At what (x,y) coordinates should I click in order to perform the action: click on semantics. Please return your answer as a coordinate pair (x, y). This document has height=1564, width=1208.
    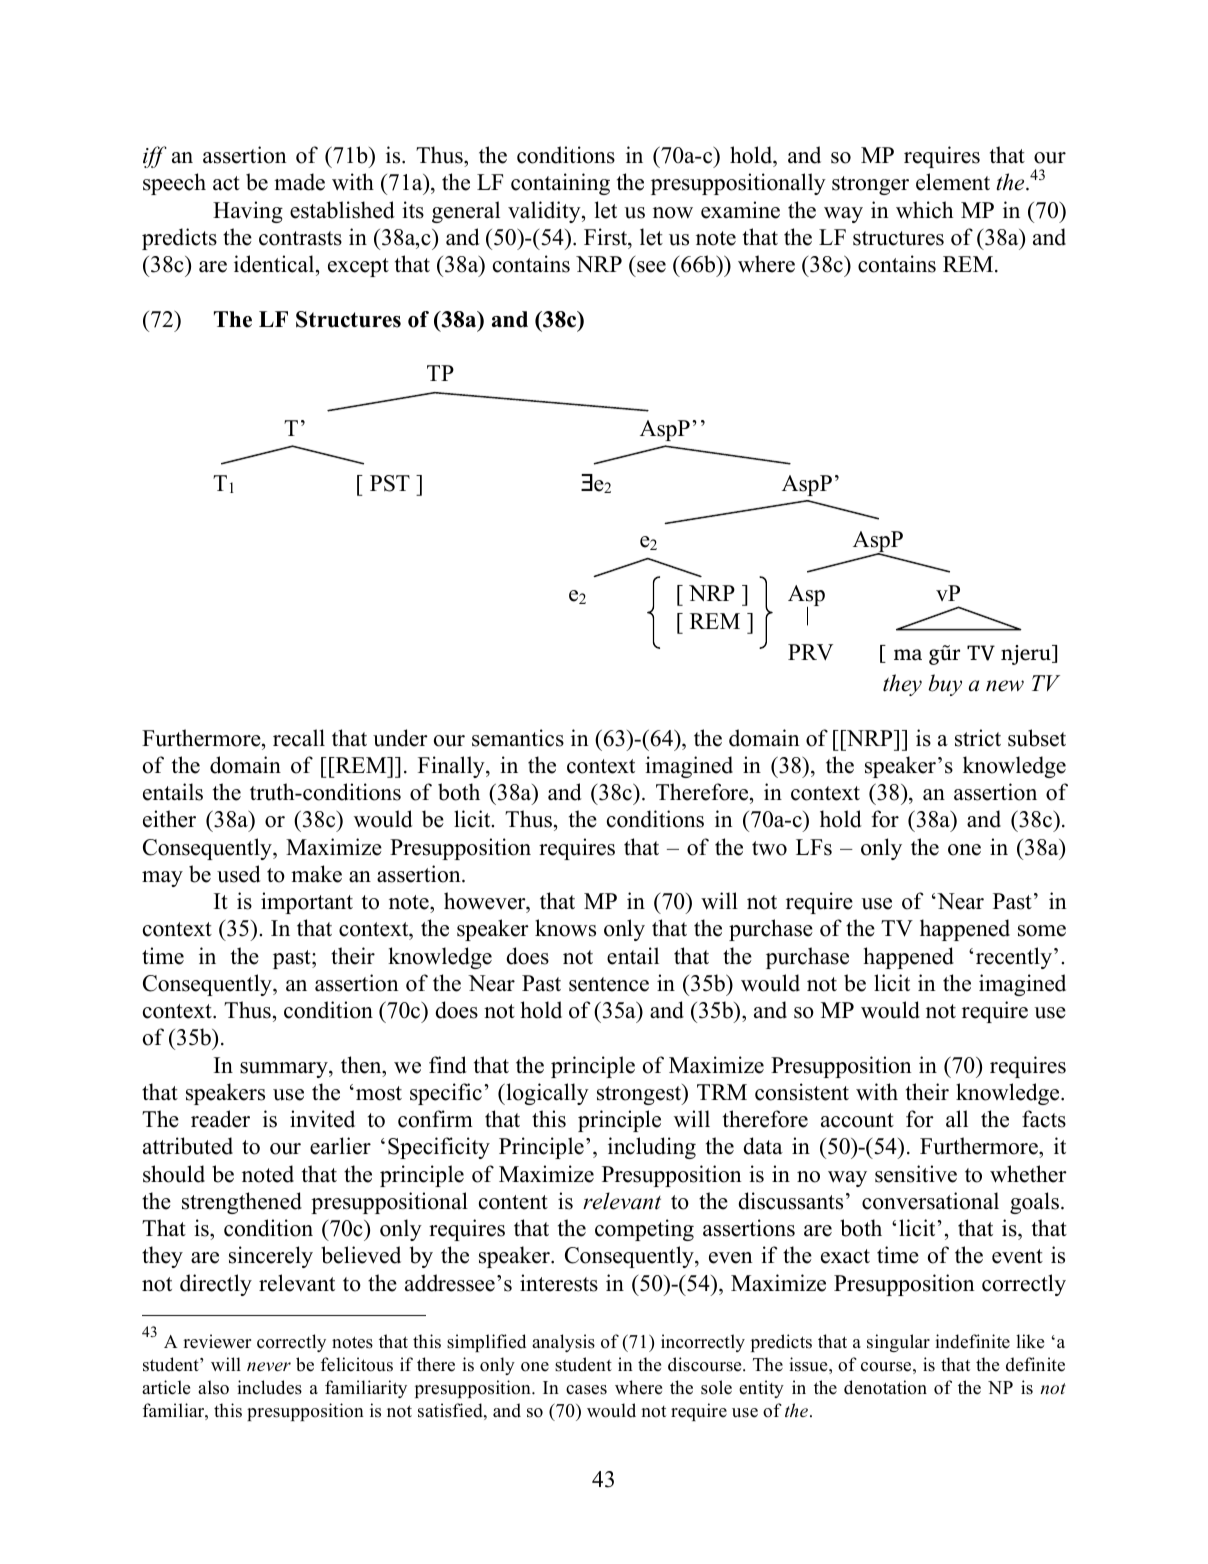
    Looking at the image, I should click on (518, 738).
